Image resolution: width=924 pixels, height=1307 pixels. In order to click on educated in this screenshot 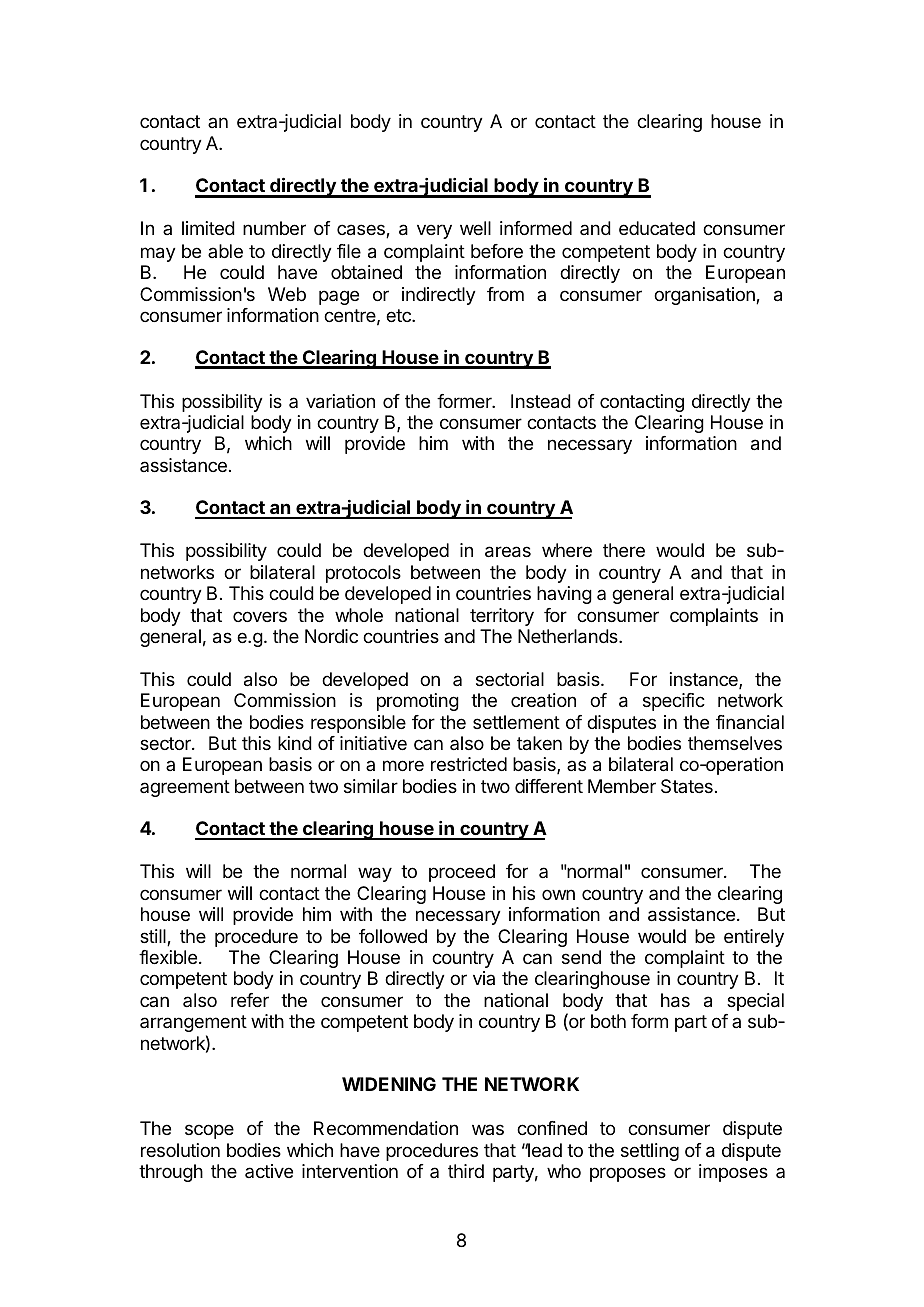, I will do `click(657, 228)`.
